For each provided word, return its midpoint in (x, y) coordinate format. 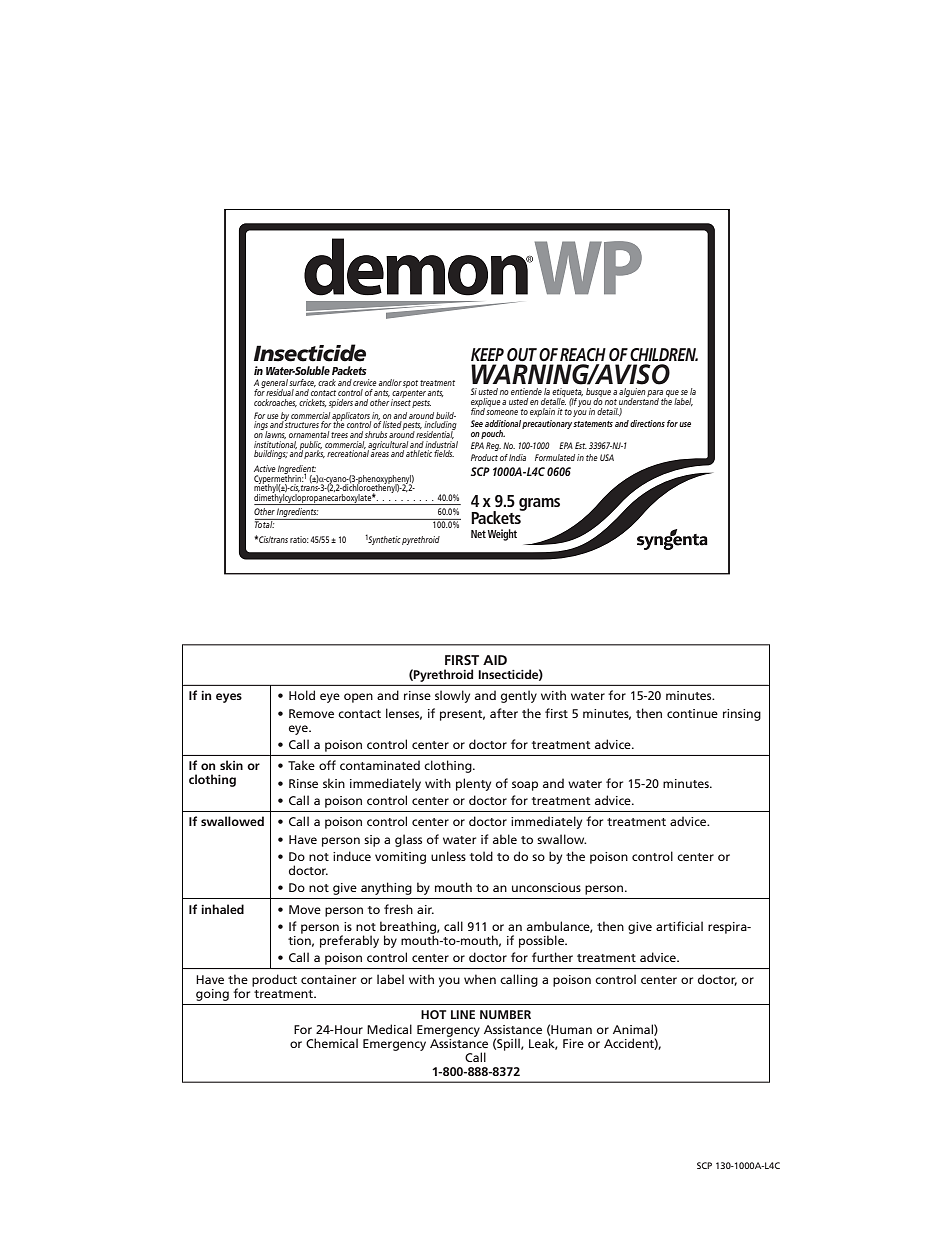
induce (352, 856)
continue (692, 713)
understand (639, 400)
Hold (302, 695)
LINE (463, 1014)
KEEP (487, 354)
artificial (679, 926)
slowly (452, 696)
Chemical (332, 1043)
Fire (573, 1043)
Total (265, 523)
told (481, 856)
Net (478, 534)
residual (280, 392)
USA (607, 457)
